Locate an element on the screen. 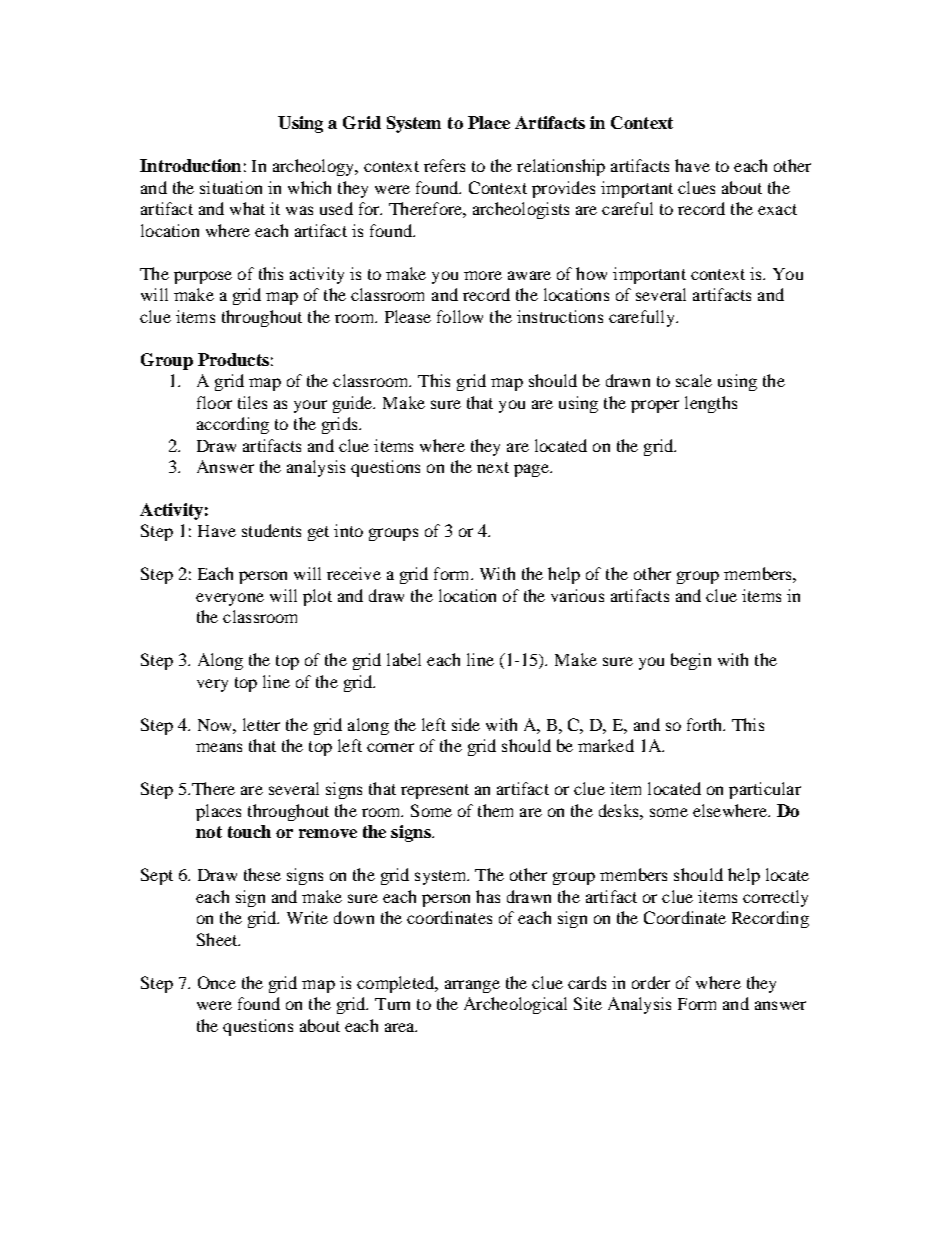 The image size is (952, 1233). order is located at coordinates (651, 982).
